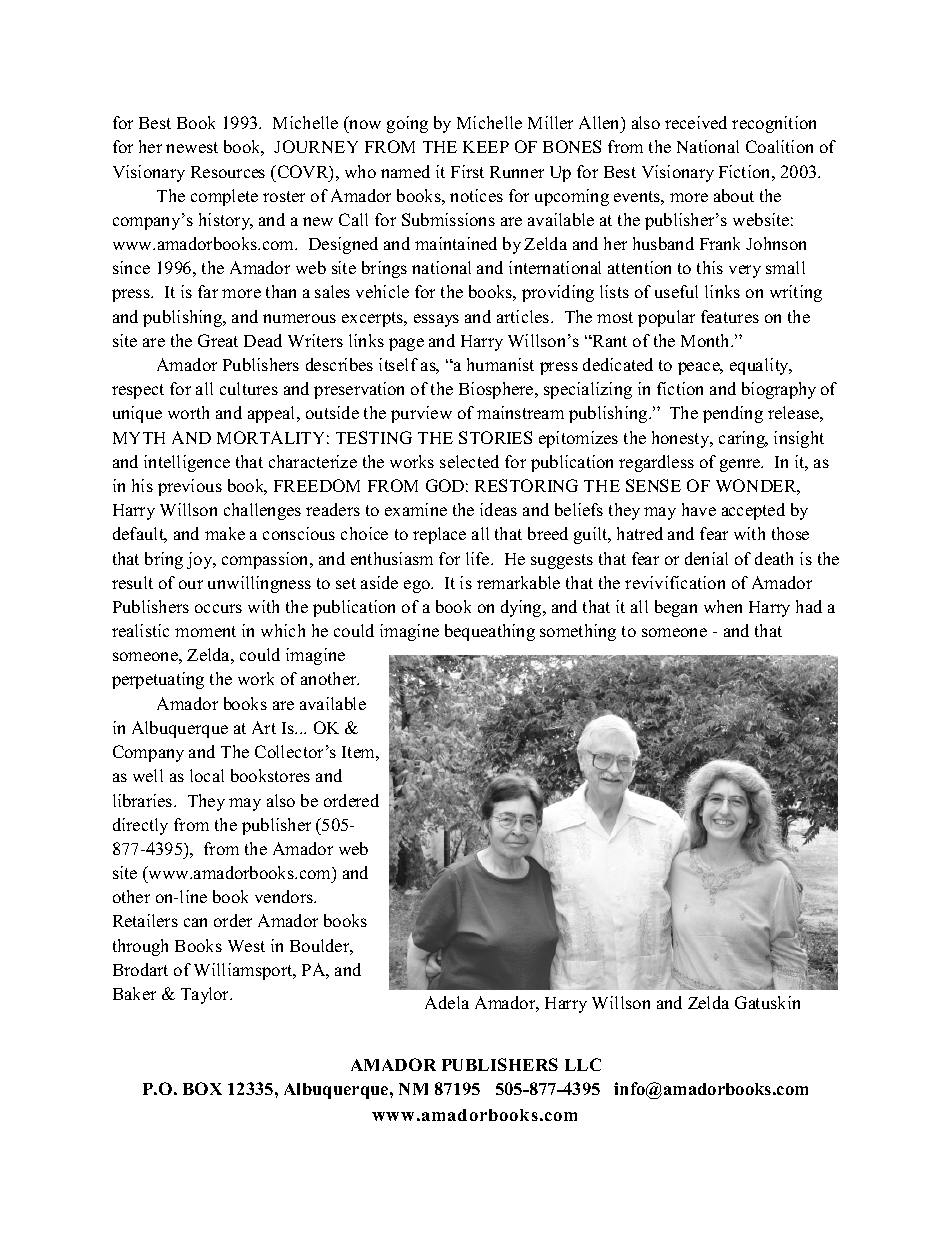 The height and width of the screenshot is (1233, 952). Describe the element at coordinates (447, 1002) in the screenshot. I see `Adela` at that location.
